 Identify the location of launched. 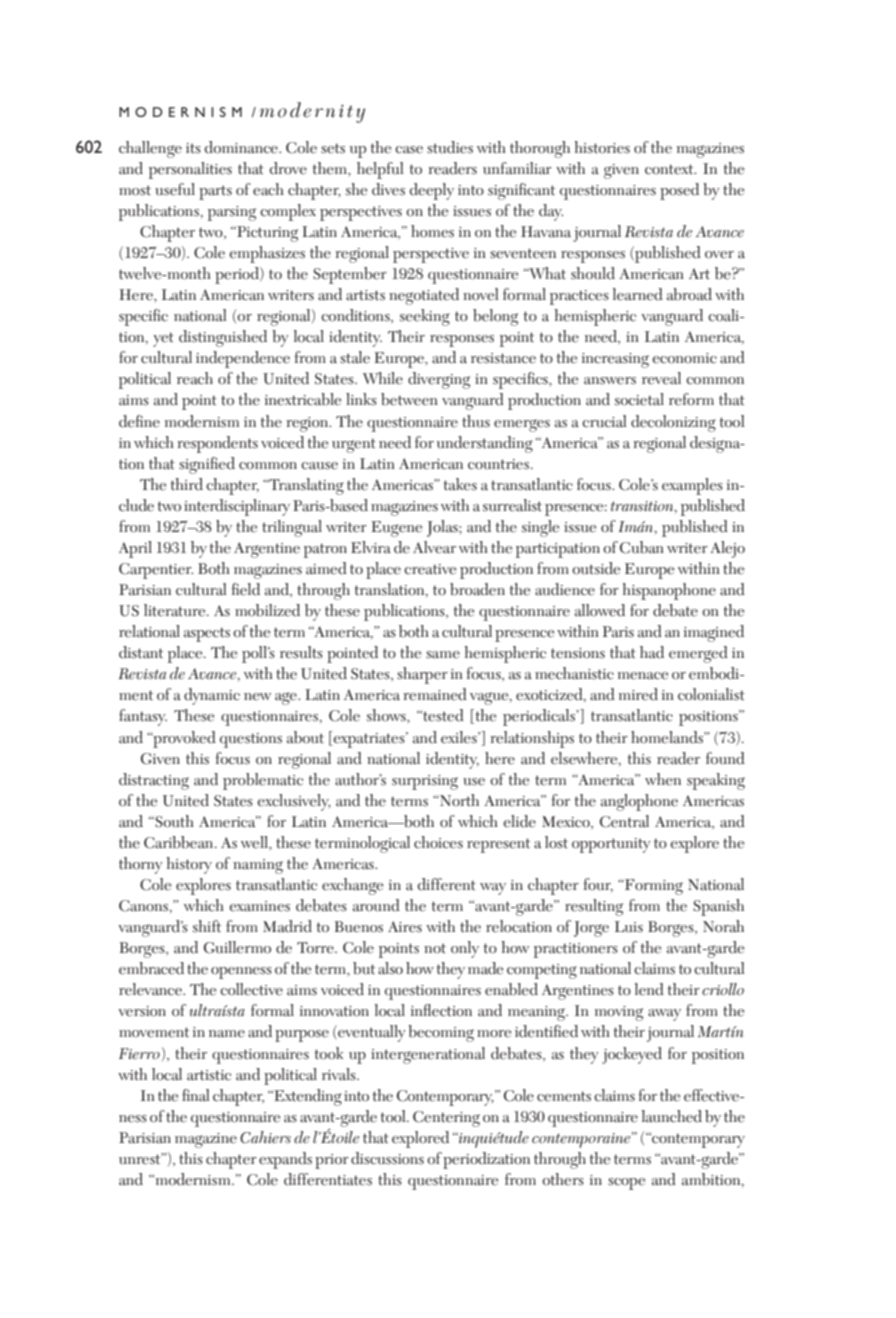
(672, 1116).
